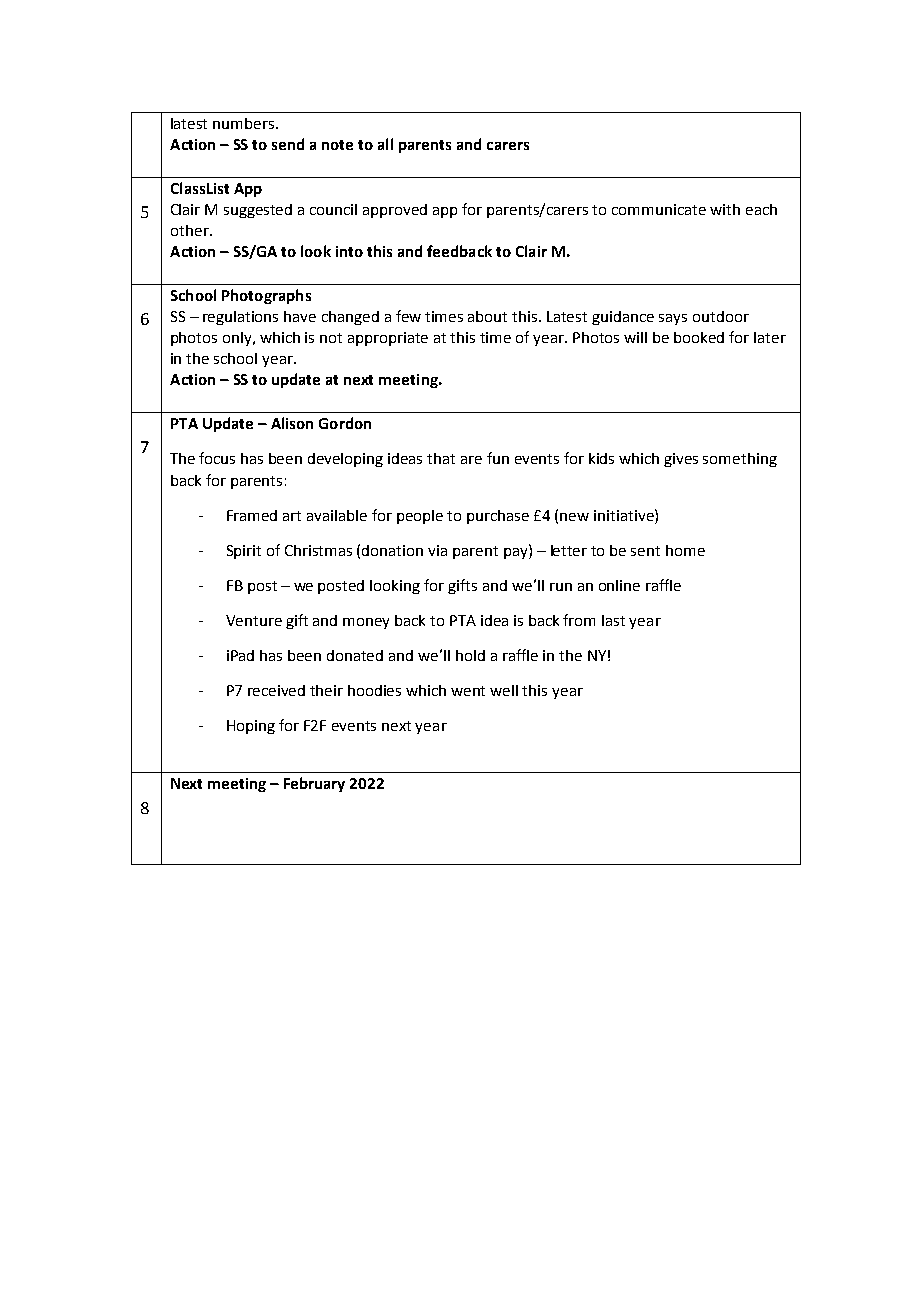  I want to click on February, so click(314, 784).
